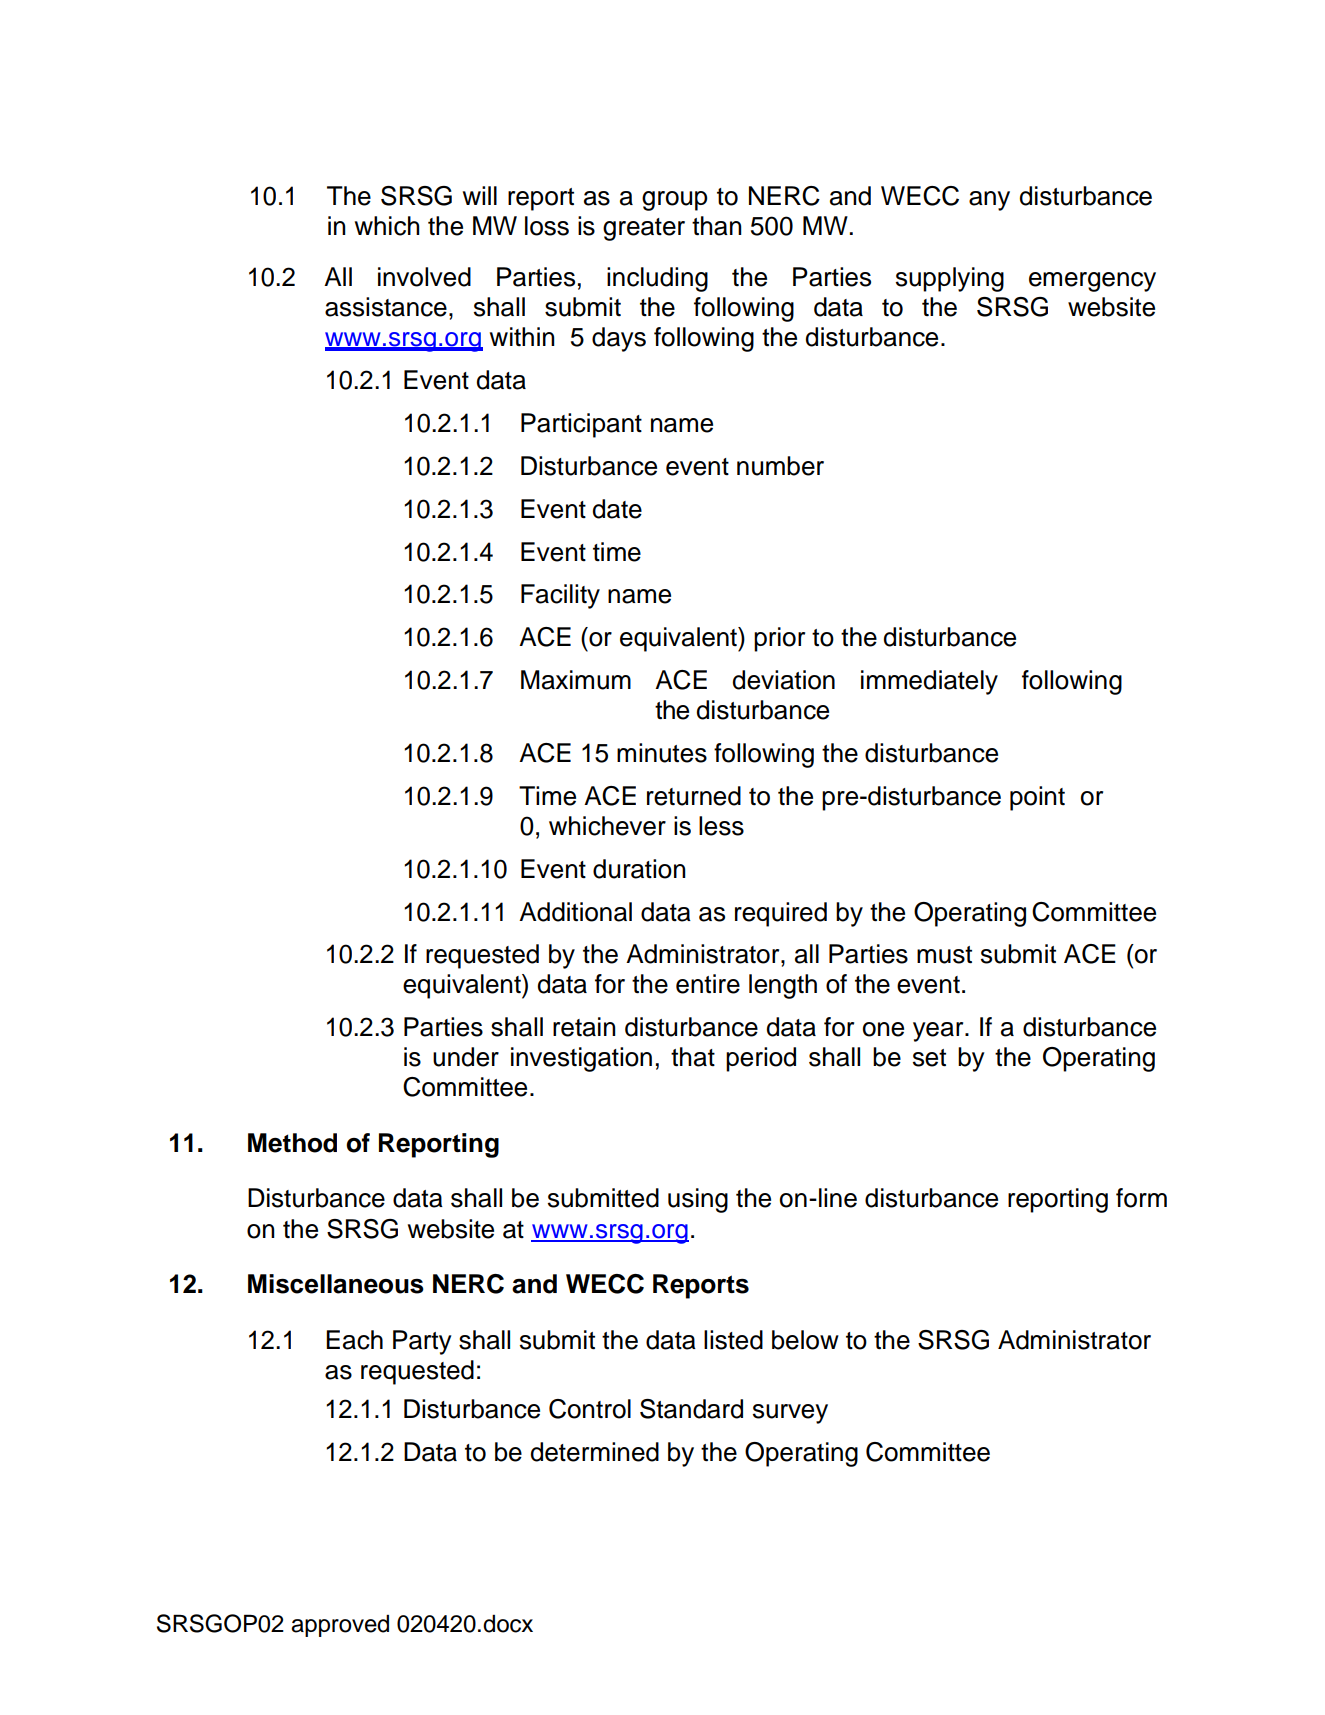 Image resolution: width=1325 pixels, height=1715 pixels. I want to click on determined, so click(594, 1452).
